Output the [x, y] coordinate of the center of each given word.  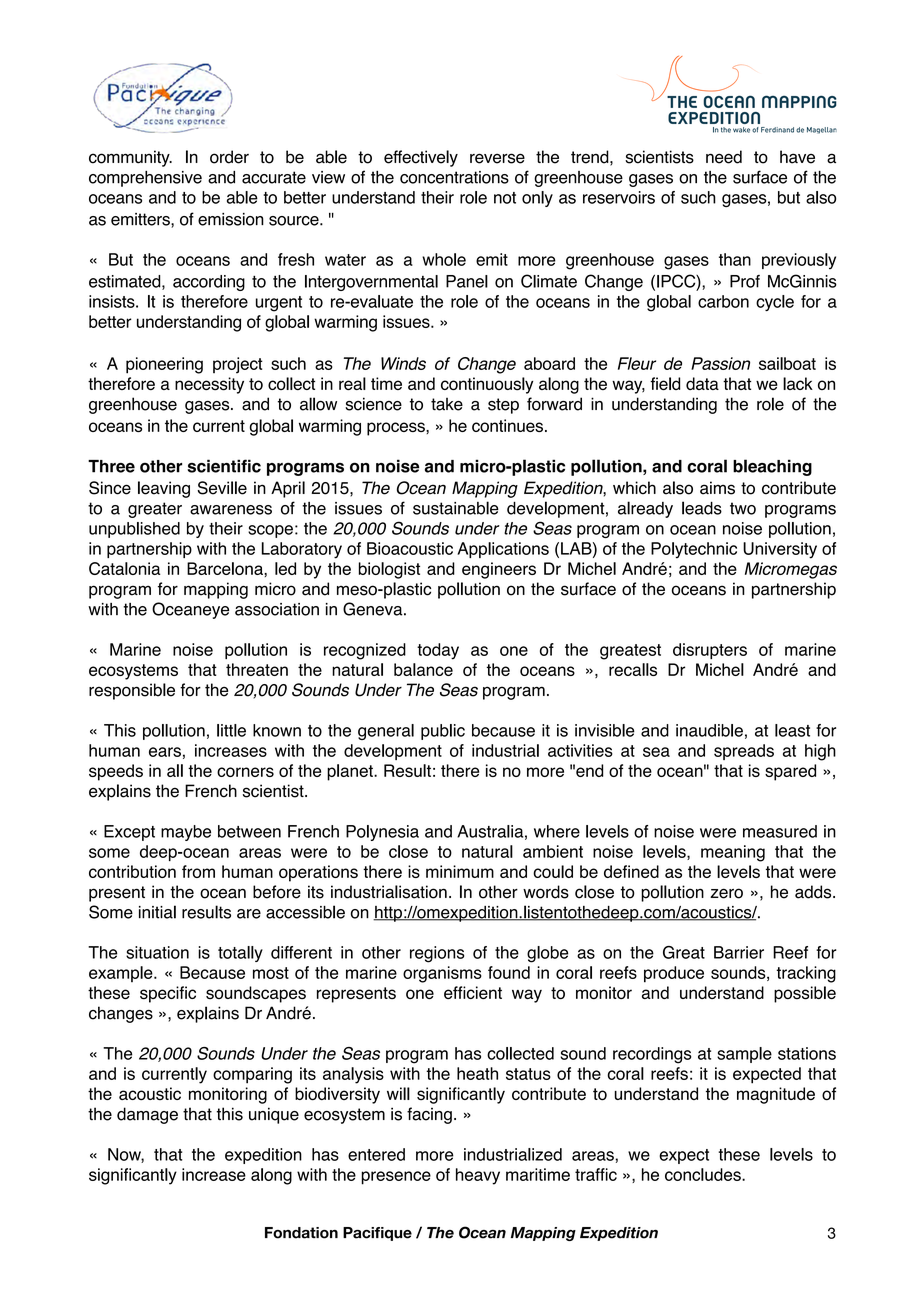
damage [147, 1115]
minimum [460, 871]
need [724, 157]
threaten [257, 669]
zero [726, 893]
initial [157, 912]
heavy [478, 1176]
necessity [209, 385]
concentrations [454, 177]
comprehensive [145, 179]
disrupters [710, 651]
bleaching [772, 467]
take [447, 404]
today [438, 651]
